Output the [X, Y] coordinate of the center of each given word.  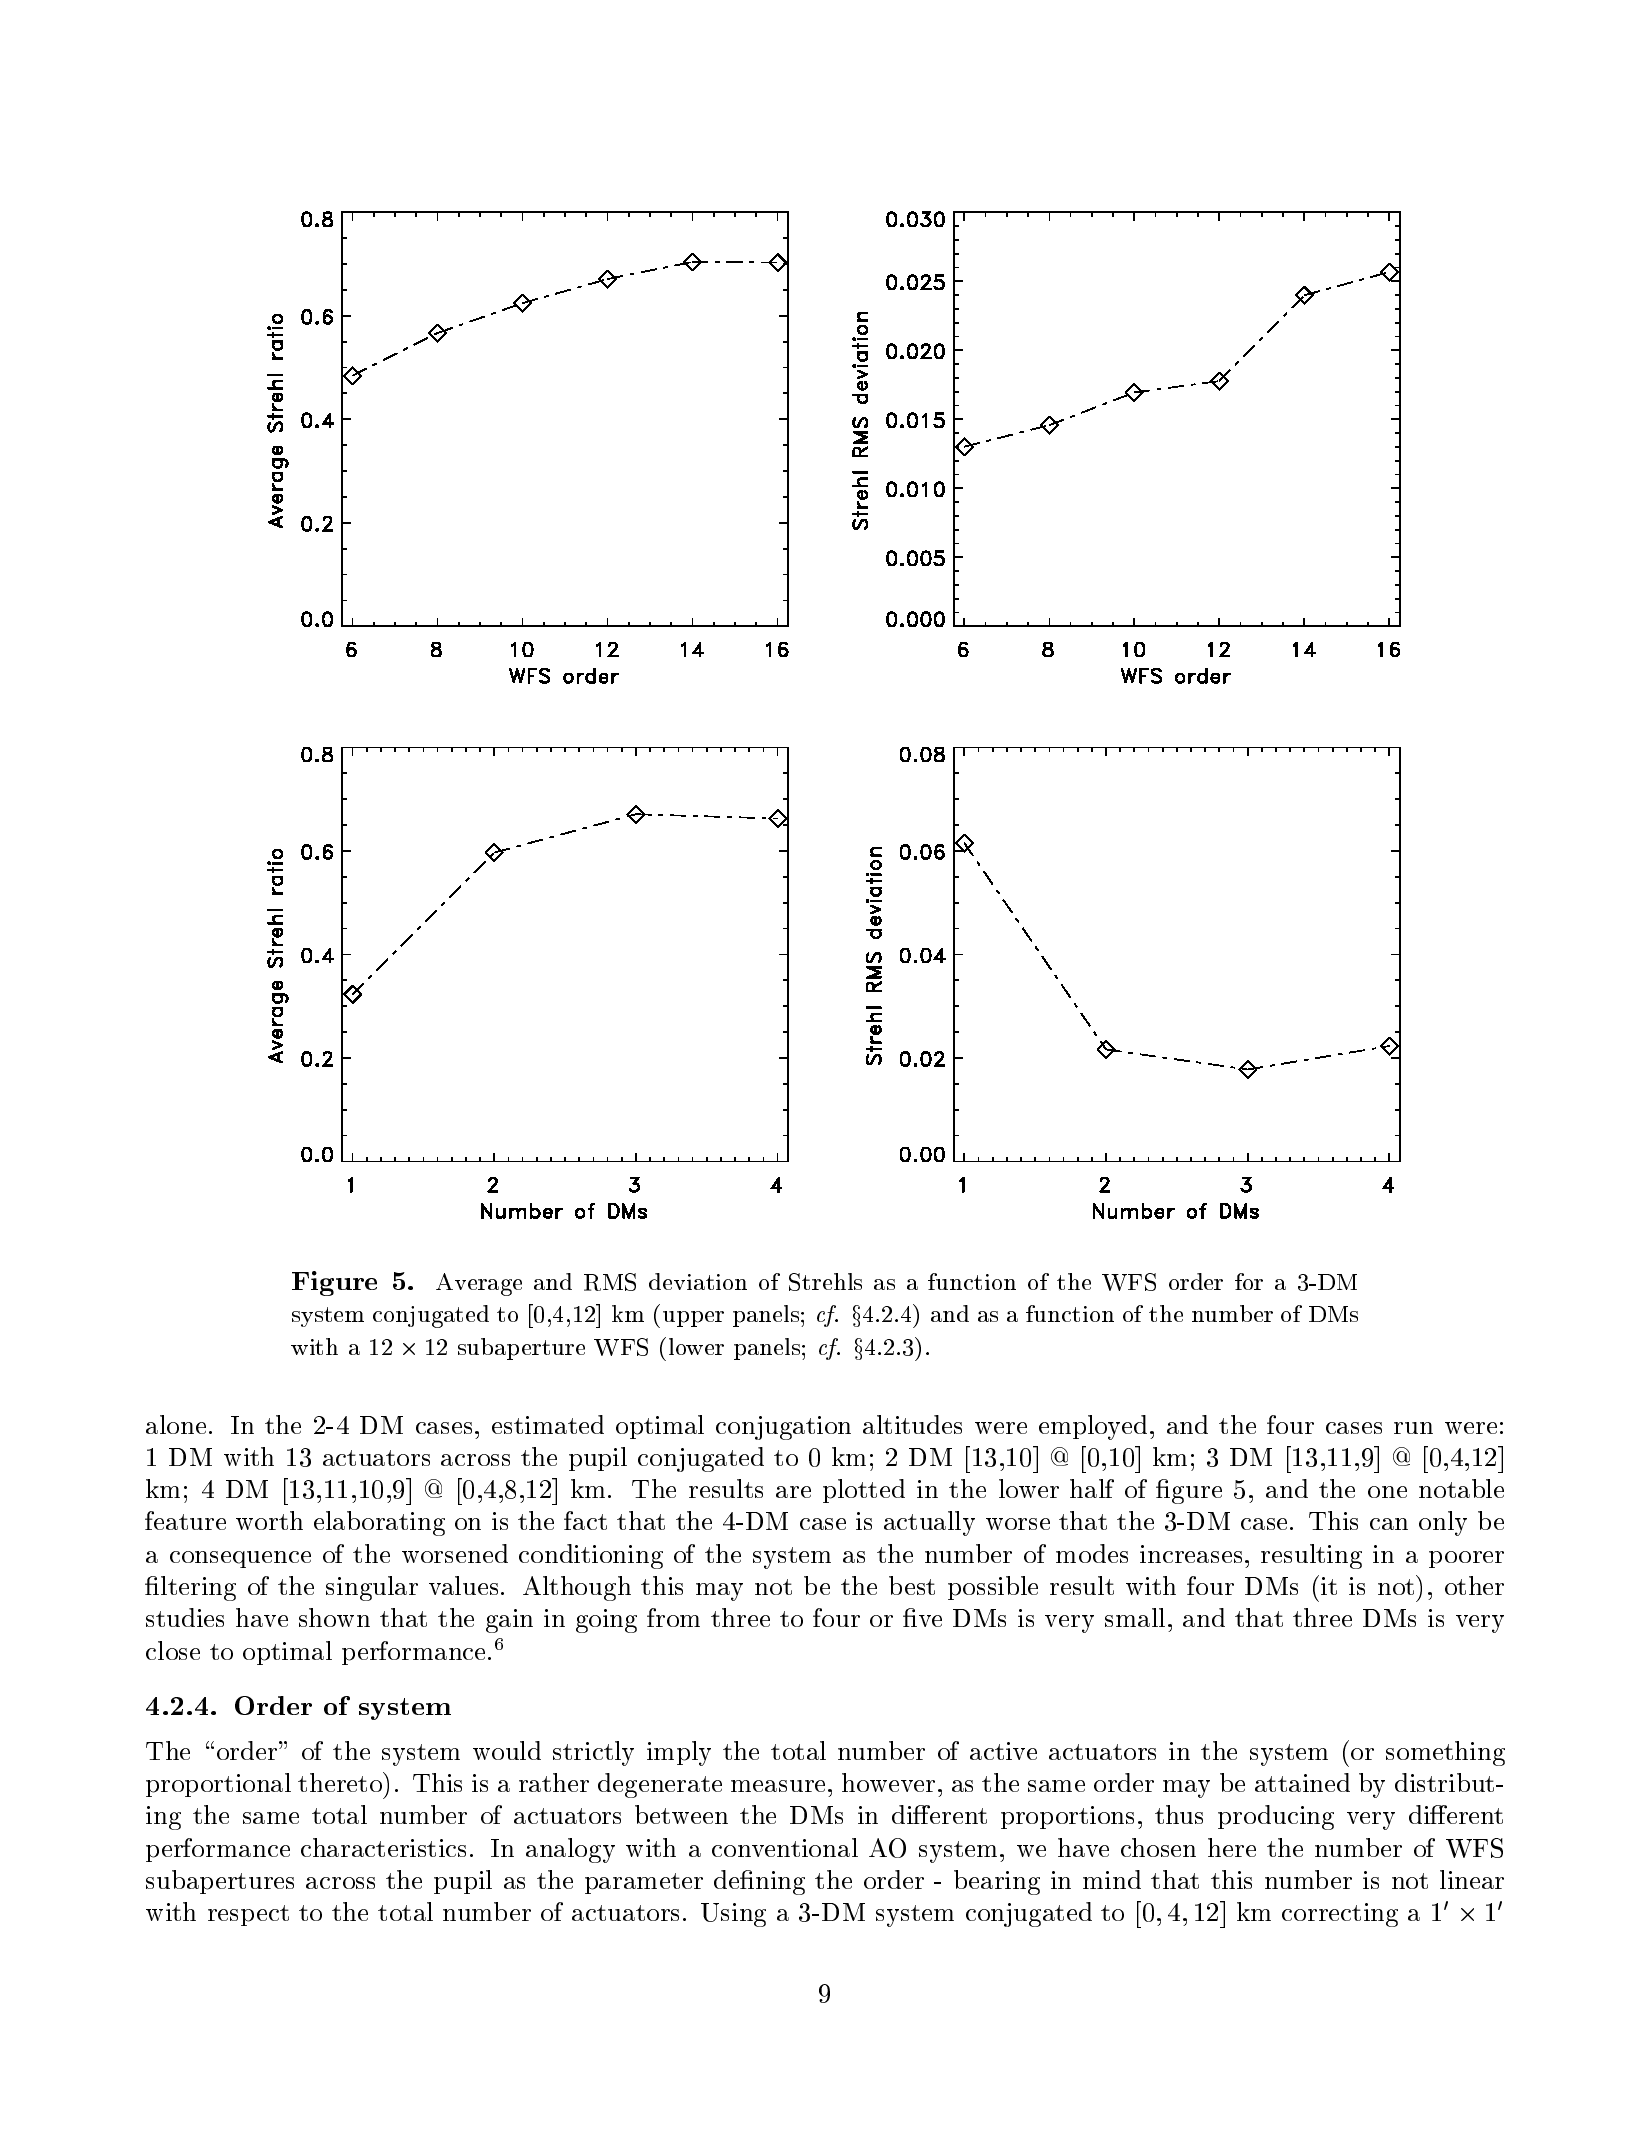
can [1389, 1524]
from [673, 1617]
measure [778, 1786]
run [1413, 1428]
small [1135, 1617]
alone [176, 1424]
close [173, 1650]
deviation [698, 1281]
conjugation [783, 1428]
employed [1093, 1427]
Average [479, 1284]
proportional [218, 1785]
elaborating [379, 1523]
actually [929, 1523]
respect [248, 1915]
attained [1302, 1782]
